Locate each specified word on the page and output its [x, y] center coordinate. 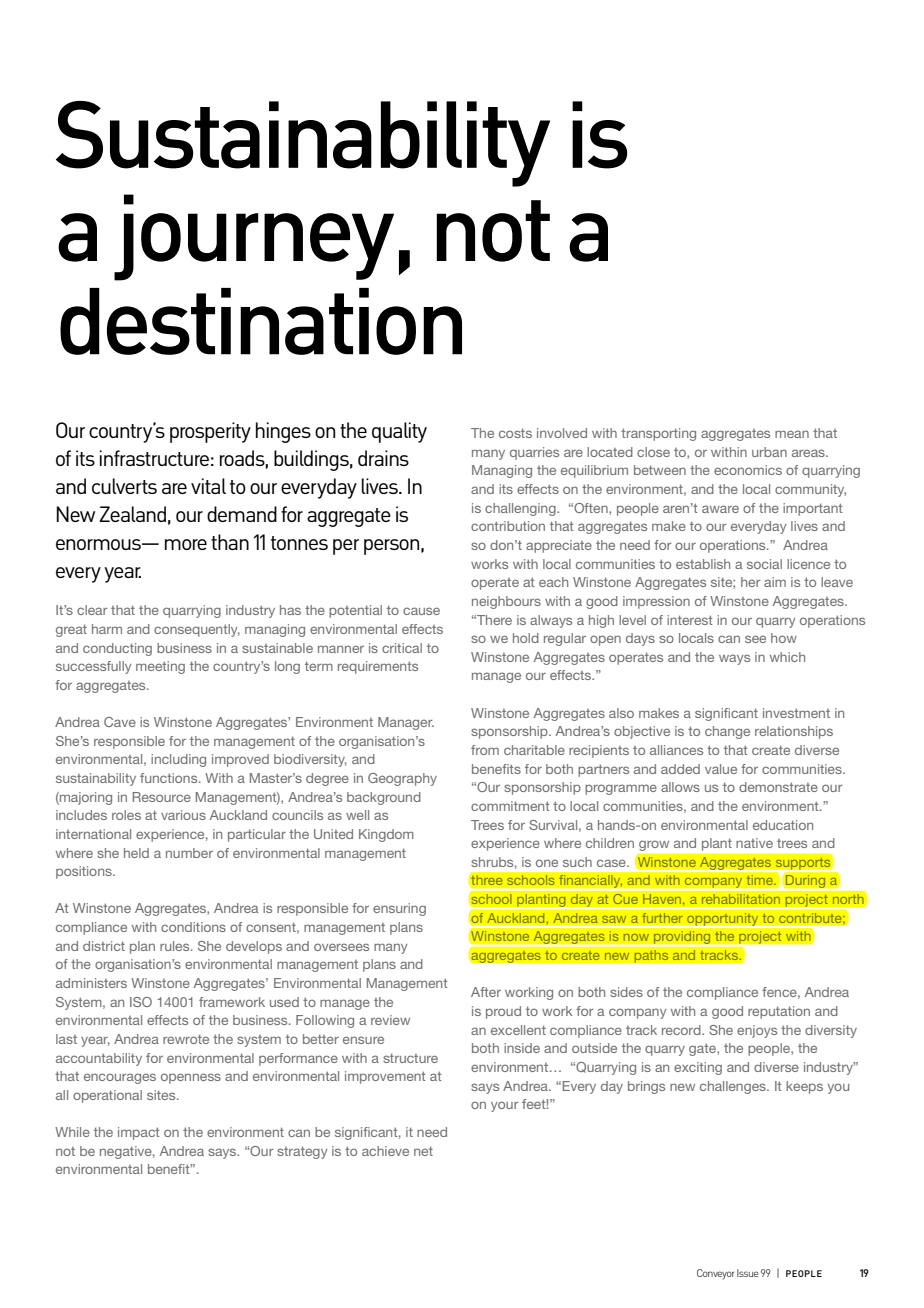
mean [792, 434]
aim [775, 582]
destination [261, 321]
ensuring [399, 909]
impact [139, 1133]
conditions [193, 927]
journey [254, 237]
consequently [197, 630]
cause [421, 611]
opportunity [723, 920]
